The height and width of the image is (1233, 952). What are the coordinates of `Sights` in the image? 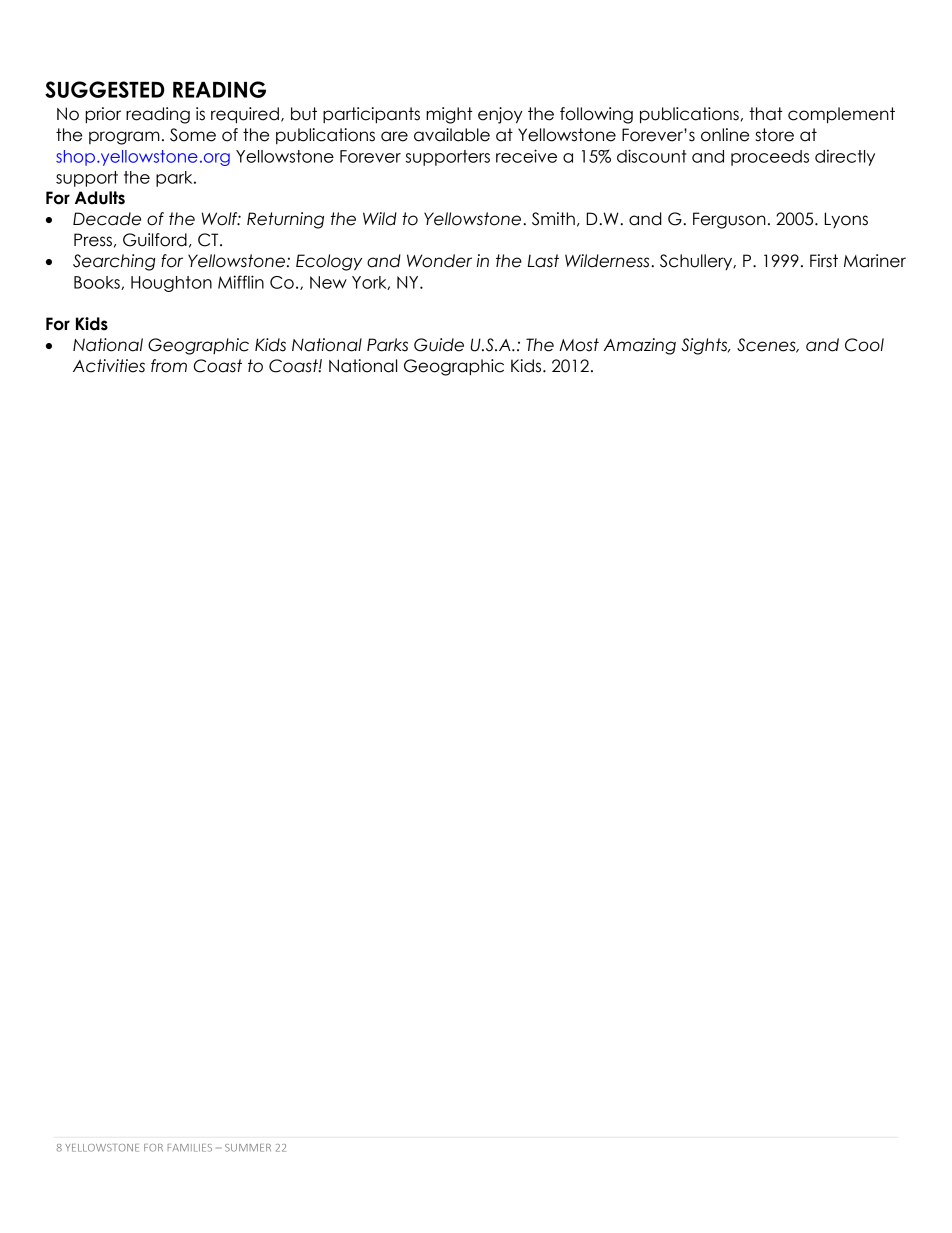 It's located at (705, 346).
